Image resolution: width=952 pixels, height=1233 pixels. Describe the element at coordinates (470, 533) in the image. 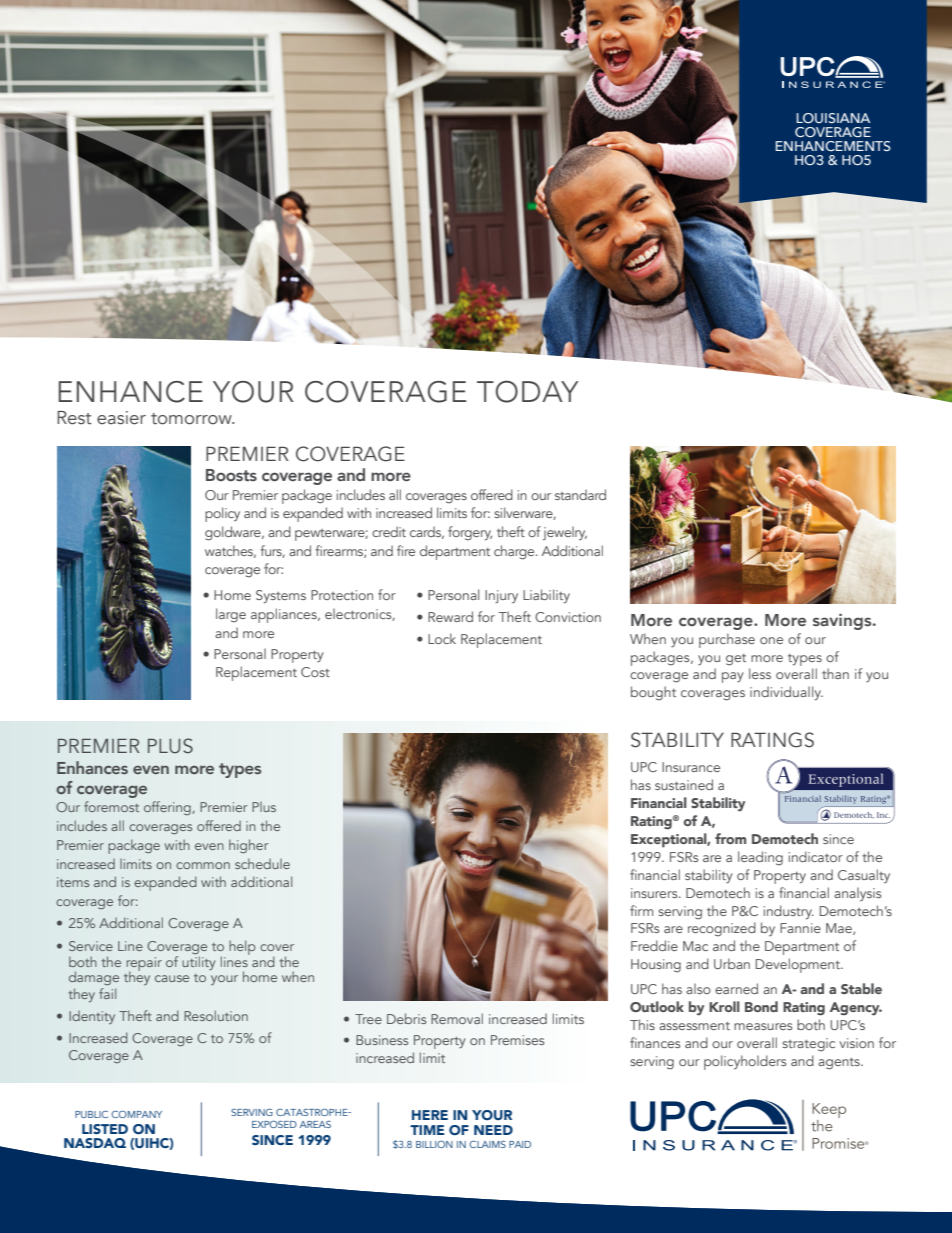

I see `forgery` at that location.
